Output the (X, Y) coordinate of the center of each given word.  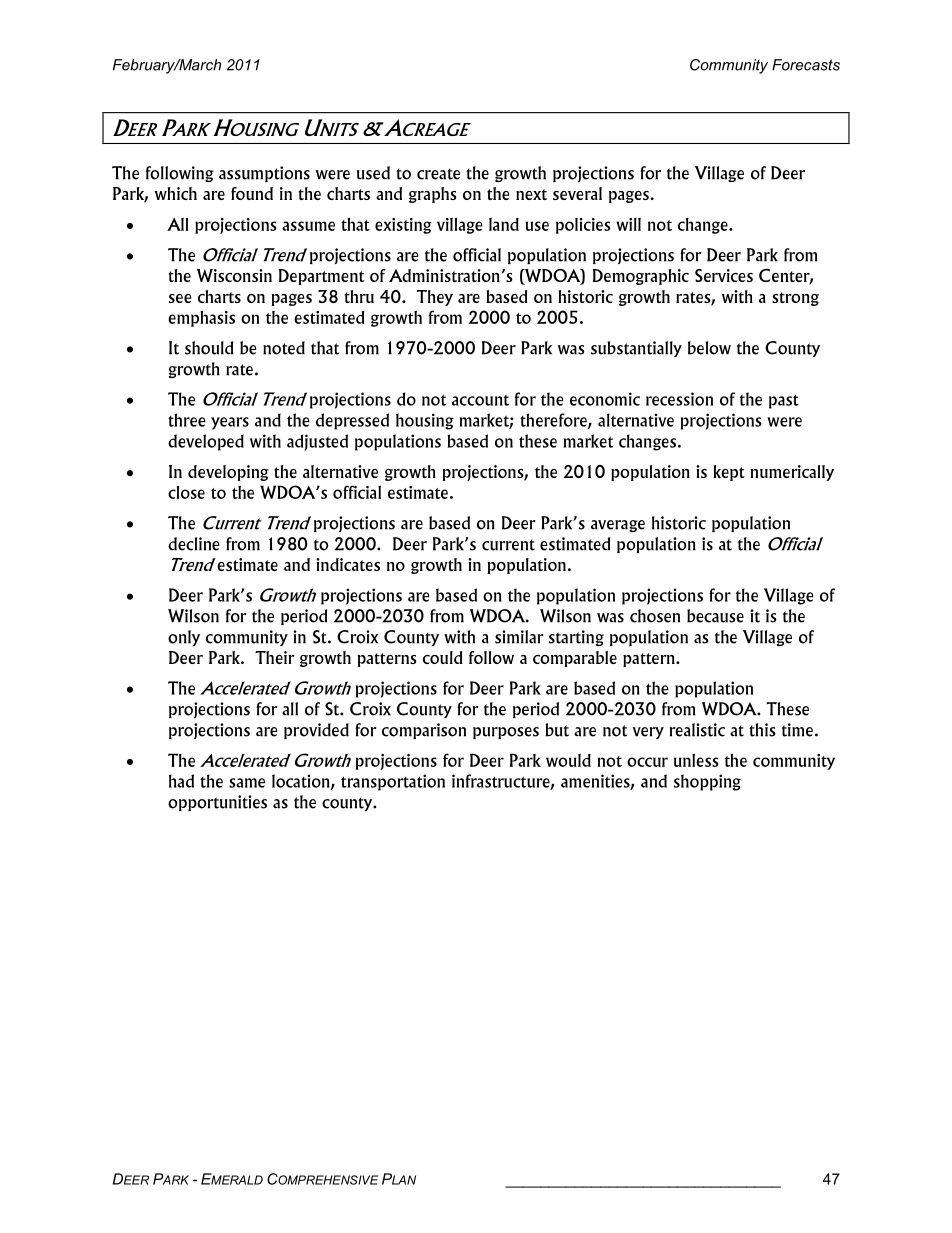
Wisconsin (234, 275)
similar (519, 637)
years (230, 423)
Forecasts (806, 65)
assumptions (264, 174)
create (438, 174)
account (480, 400)
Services (724, 275)
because (715, 616)
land (504, 224)
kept (729, 473)
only (184, 638)
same (247, 783)
